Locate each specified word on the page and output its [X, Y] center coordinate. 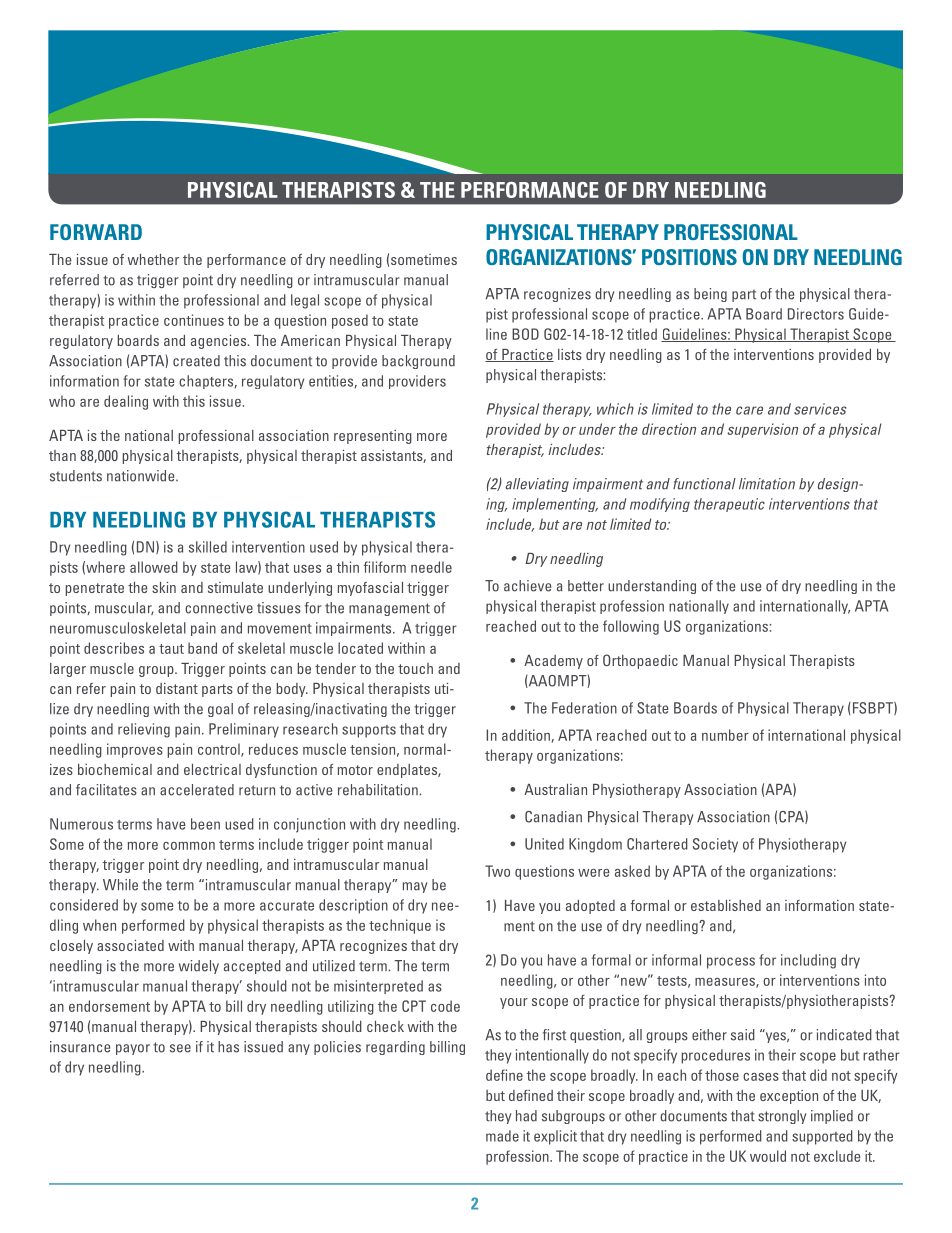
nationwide [142, 476]
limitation [767, 484]
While [120, 885]
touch [415, 668]
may [415, 887]
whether [153, 259]
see [180, 1048]
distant [177, 688]
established [726, 905]
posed [350, 321]
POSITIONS [689, 257]
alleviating [537, 485]
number [725, 735]
